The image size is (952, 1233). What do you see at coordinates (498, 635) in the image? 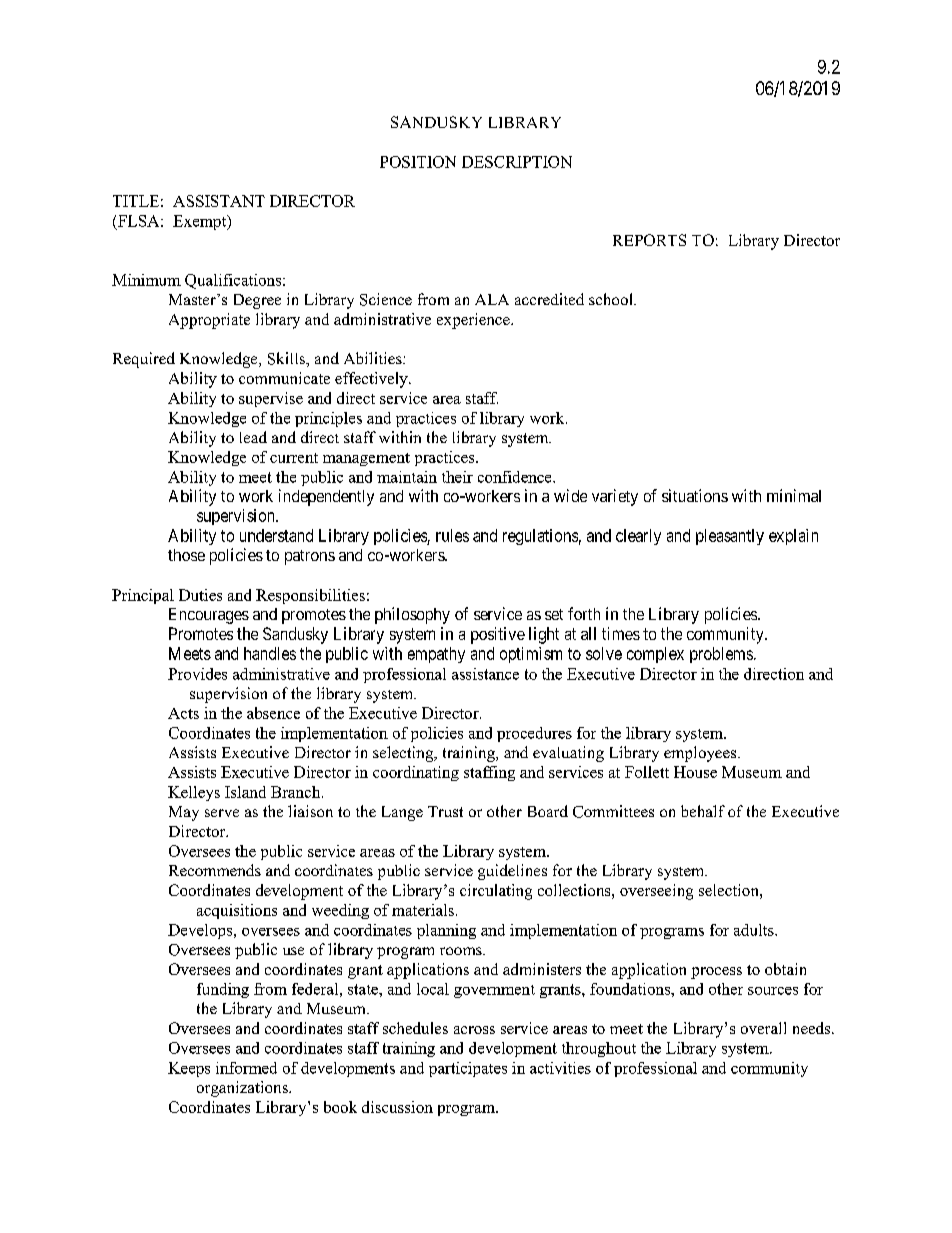
I see `positive` at bounding box center [498, 635].
